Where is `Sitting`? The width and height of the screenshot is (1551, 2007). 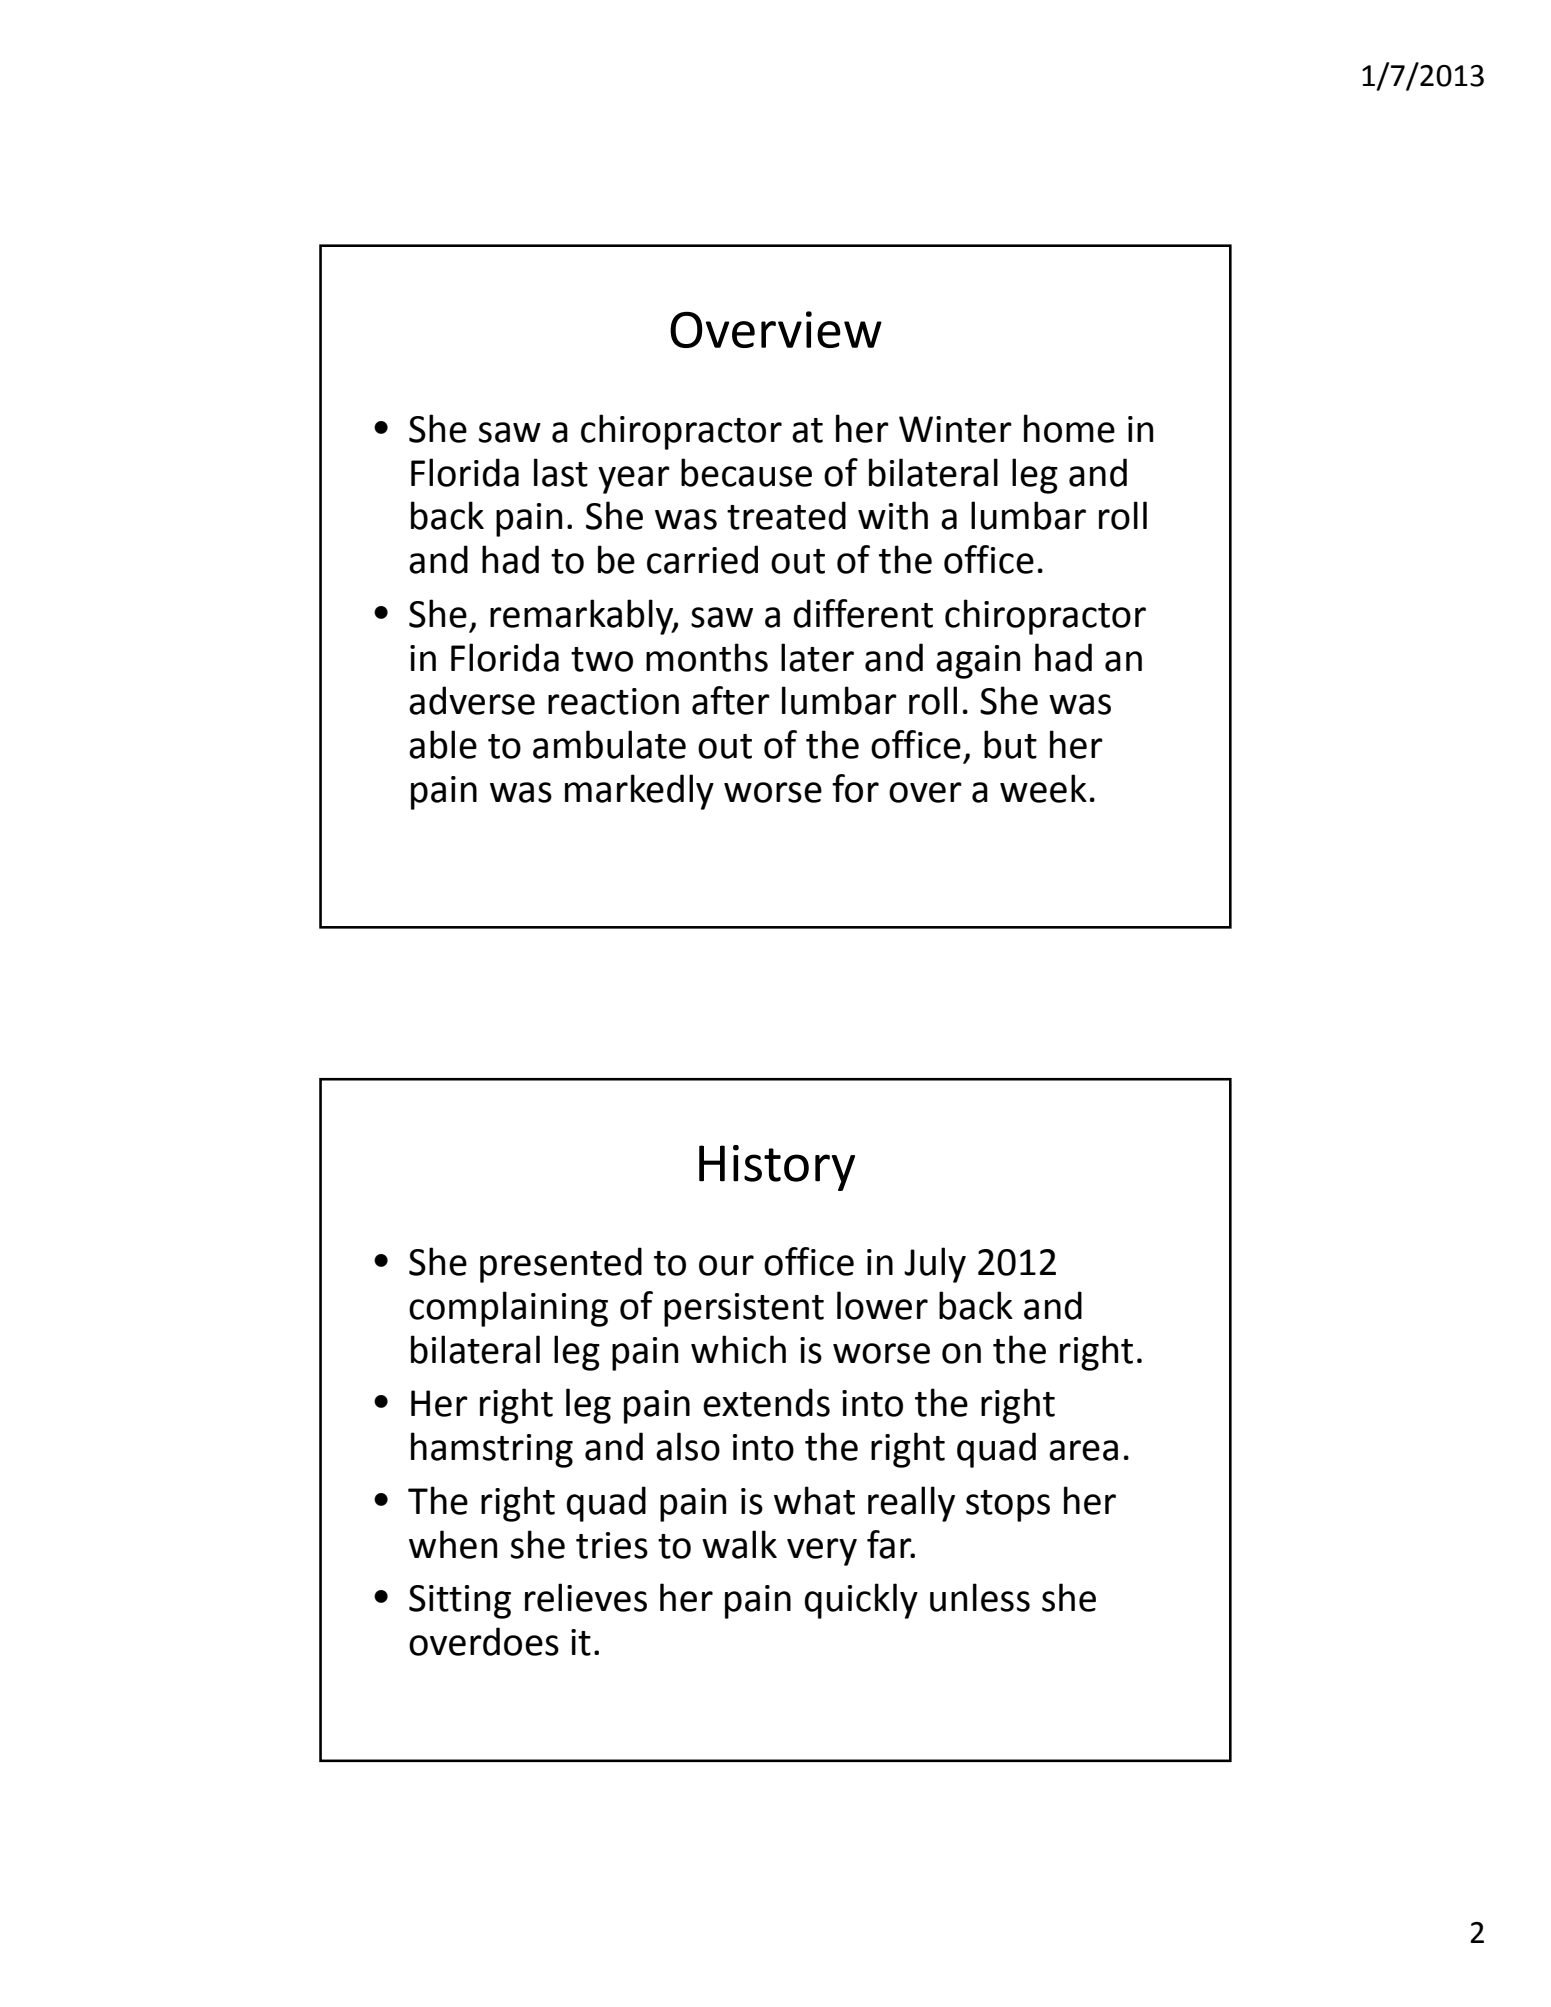 Sitting is located at coordinates (460, 1602).
